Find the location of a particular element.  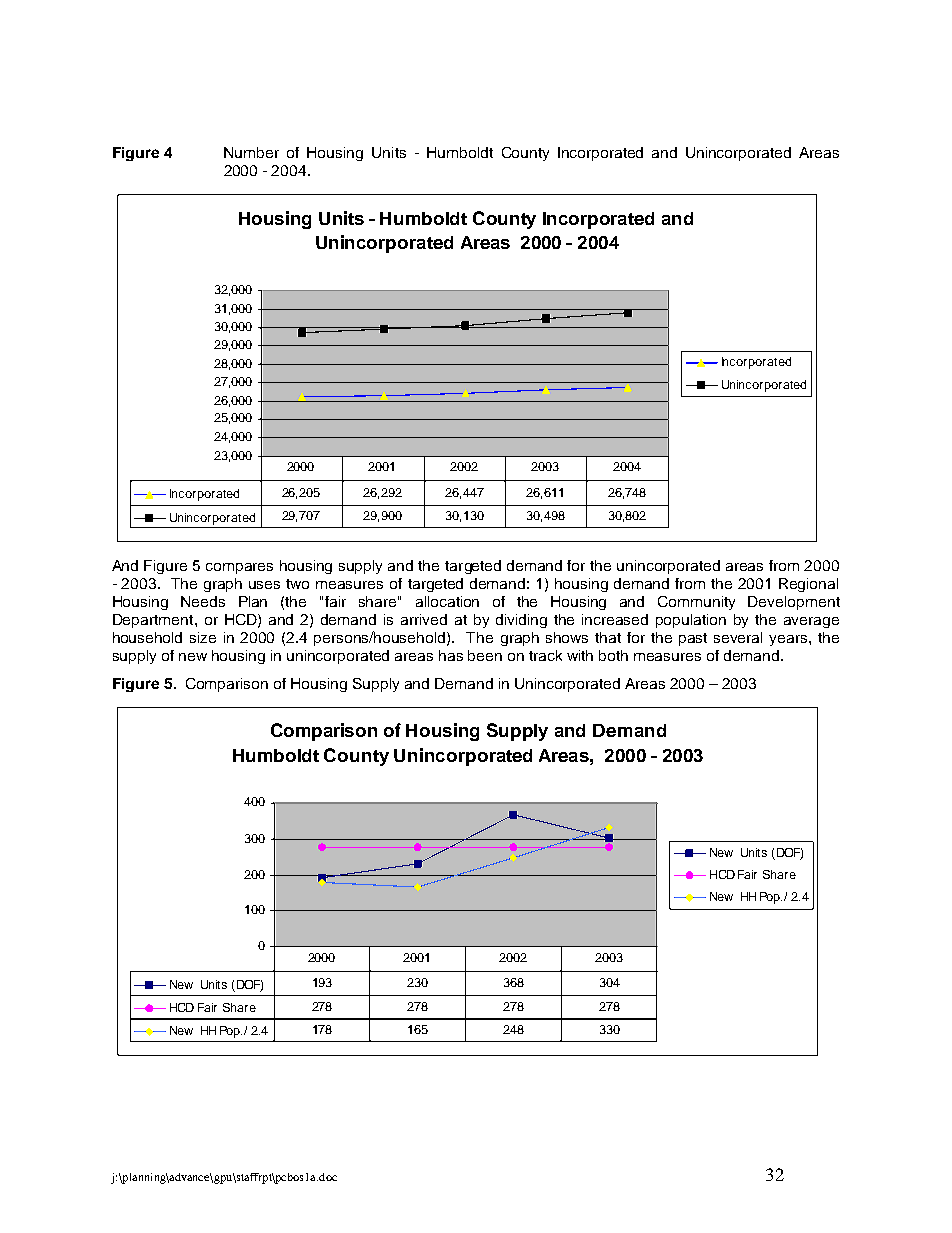

Needs is located at coordinates (203, 601).
